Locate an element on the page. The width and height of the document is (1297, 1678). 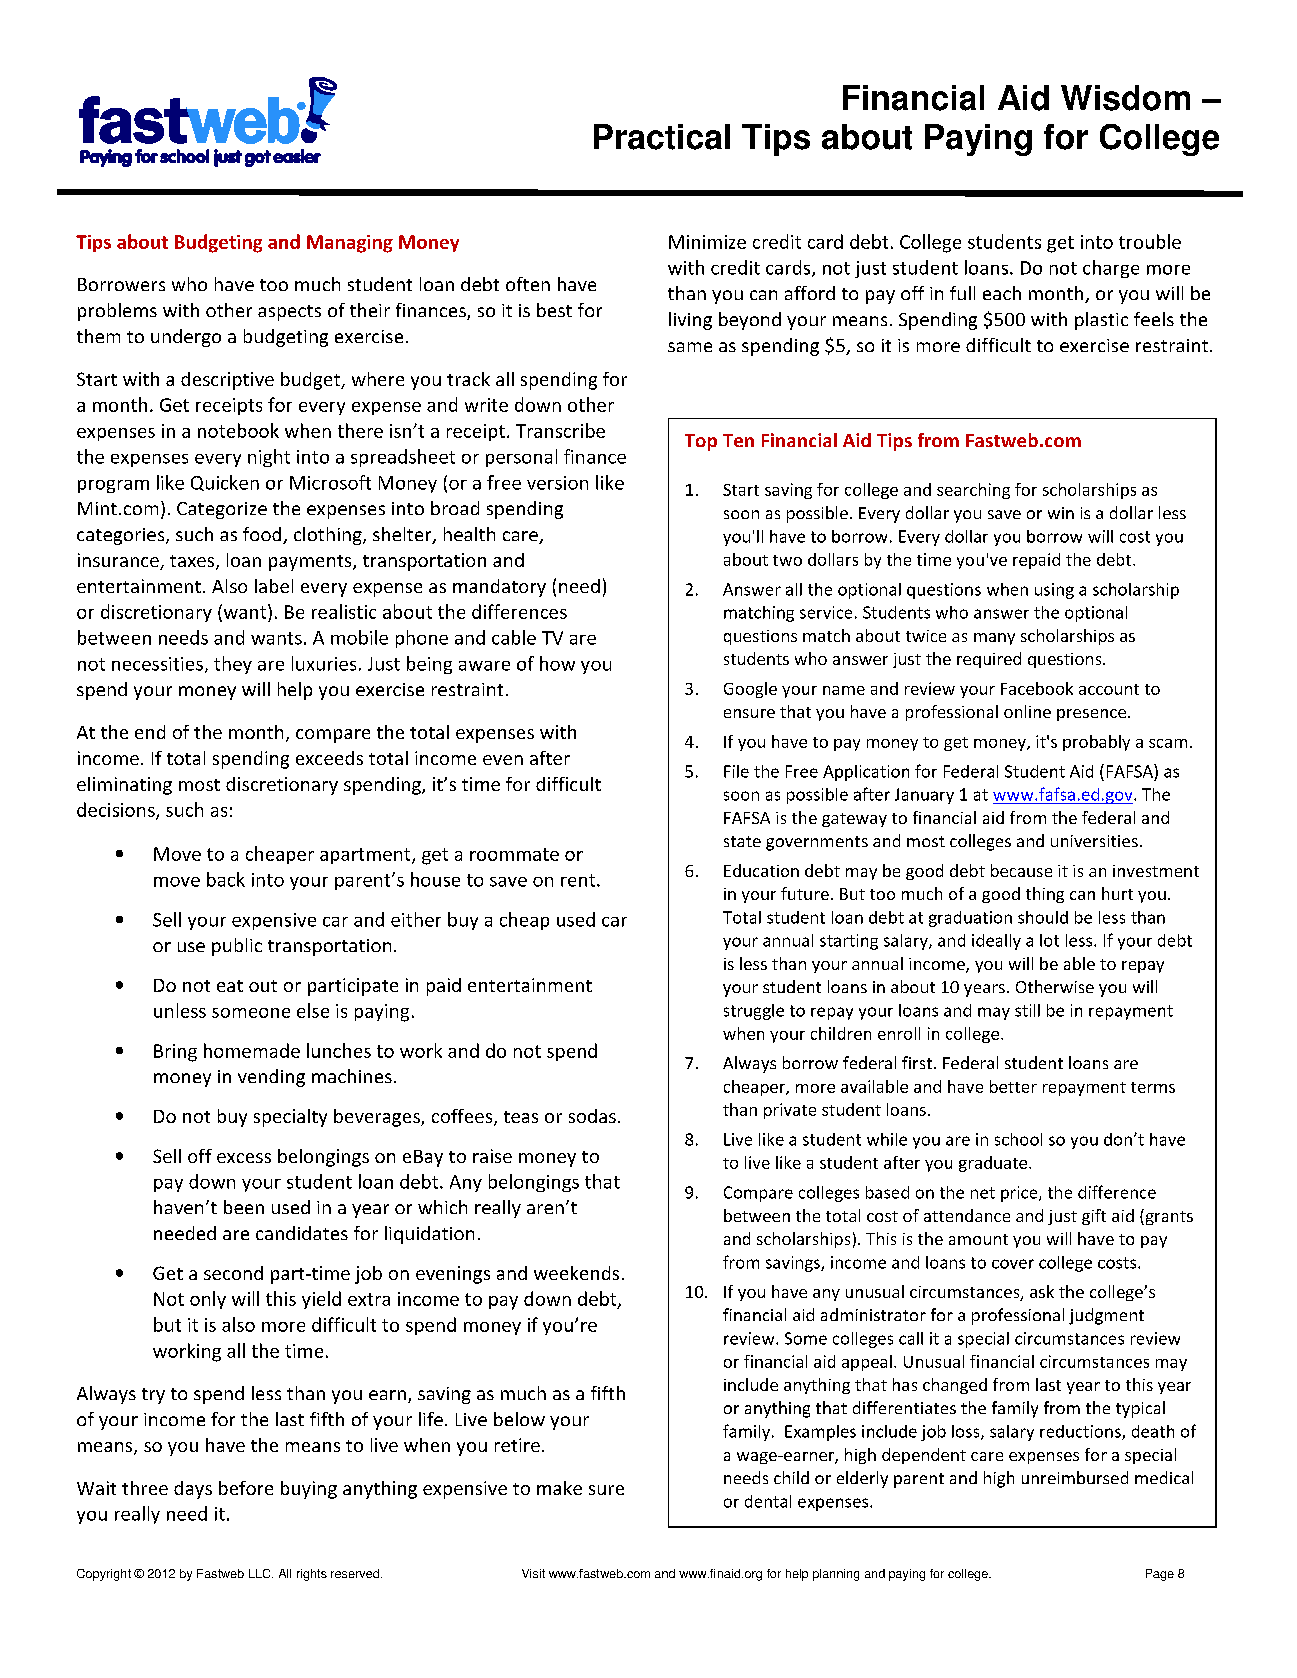
using is located at coordinates (1054, 591).
